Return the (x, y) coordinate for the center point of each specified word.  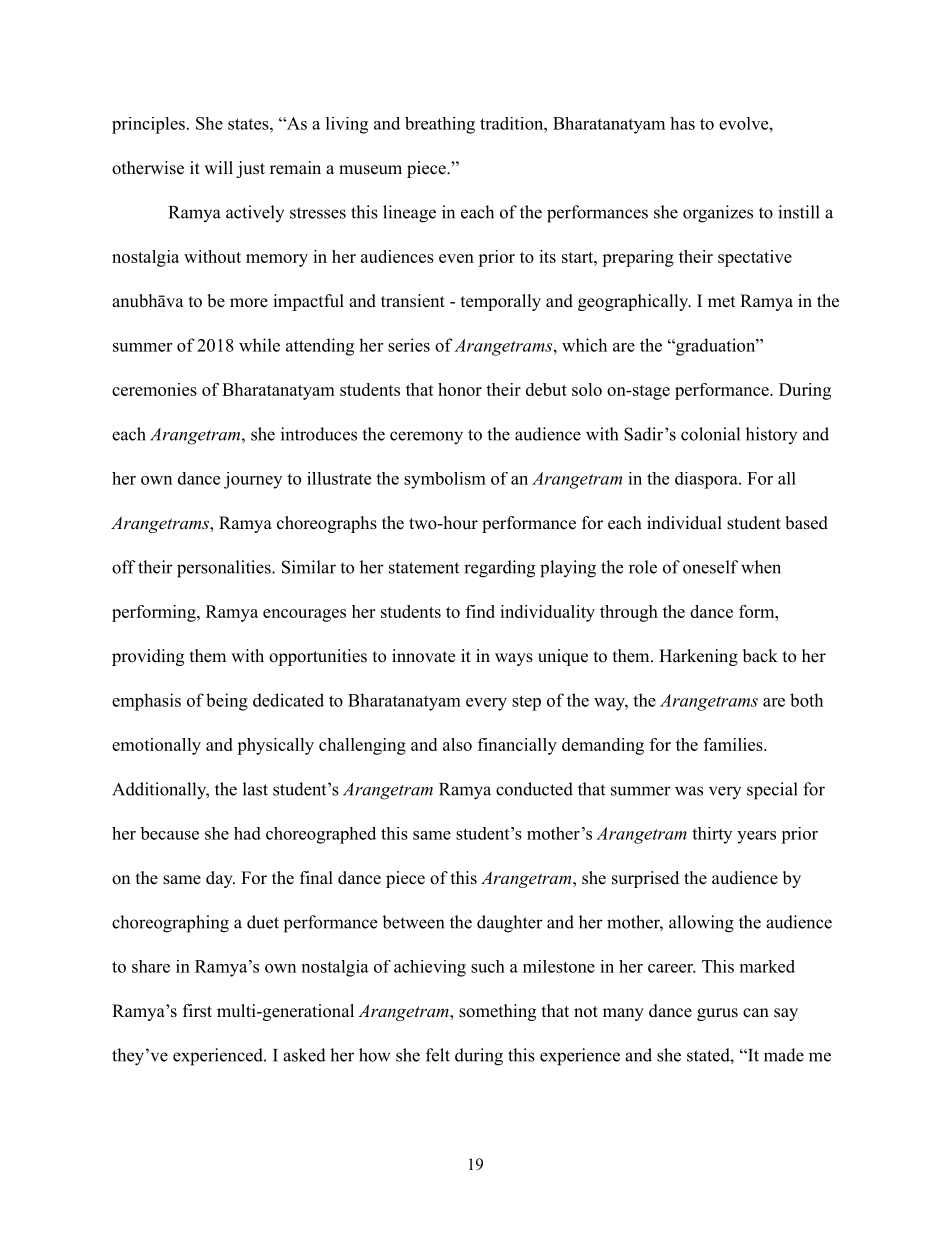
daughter (510, 924)
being (227, 702)
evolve (743, 123)
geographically (634, 302)
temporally (501, 302)
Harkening (698, 657)
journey (253, 480)
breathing (440, 125)
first (197, 1011)
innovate (423, 656)
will (218, 167)
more (249, 303)
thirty (712, 835)
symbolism (445, 480)
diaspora (707, 480)
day (220, 879)
